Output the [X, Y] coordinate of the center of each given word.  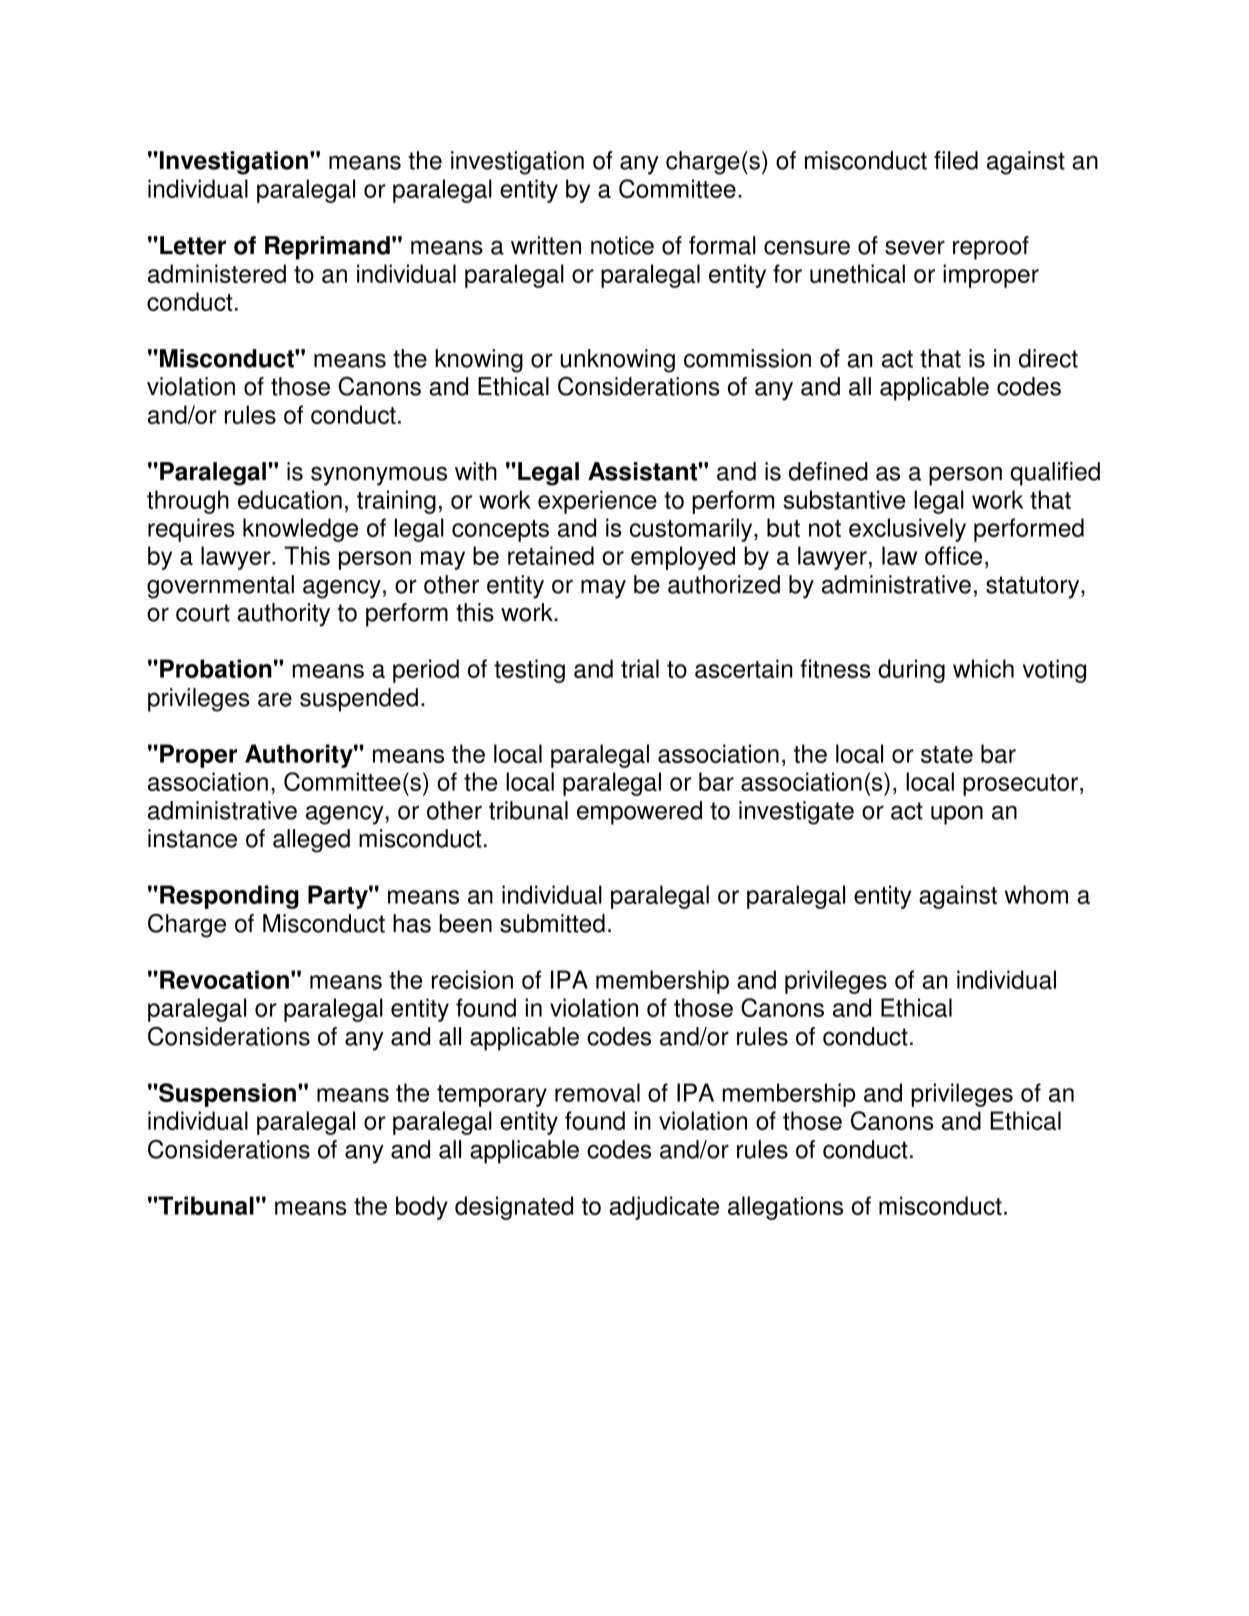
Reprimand [327, 248]
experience [597, 502]
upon [957, 815]
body [422, 1208]
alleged [311, 841]
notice [622, 245]
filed [956, 160]
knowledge [300, 530]
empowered [639, 813]
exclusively [907, 530]
